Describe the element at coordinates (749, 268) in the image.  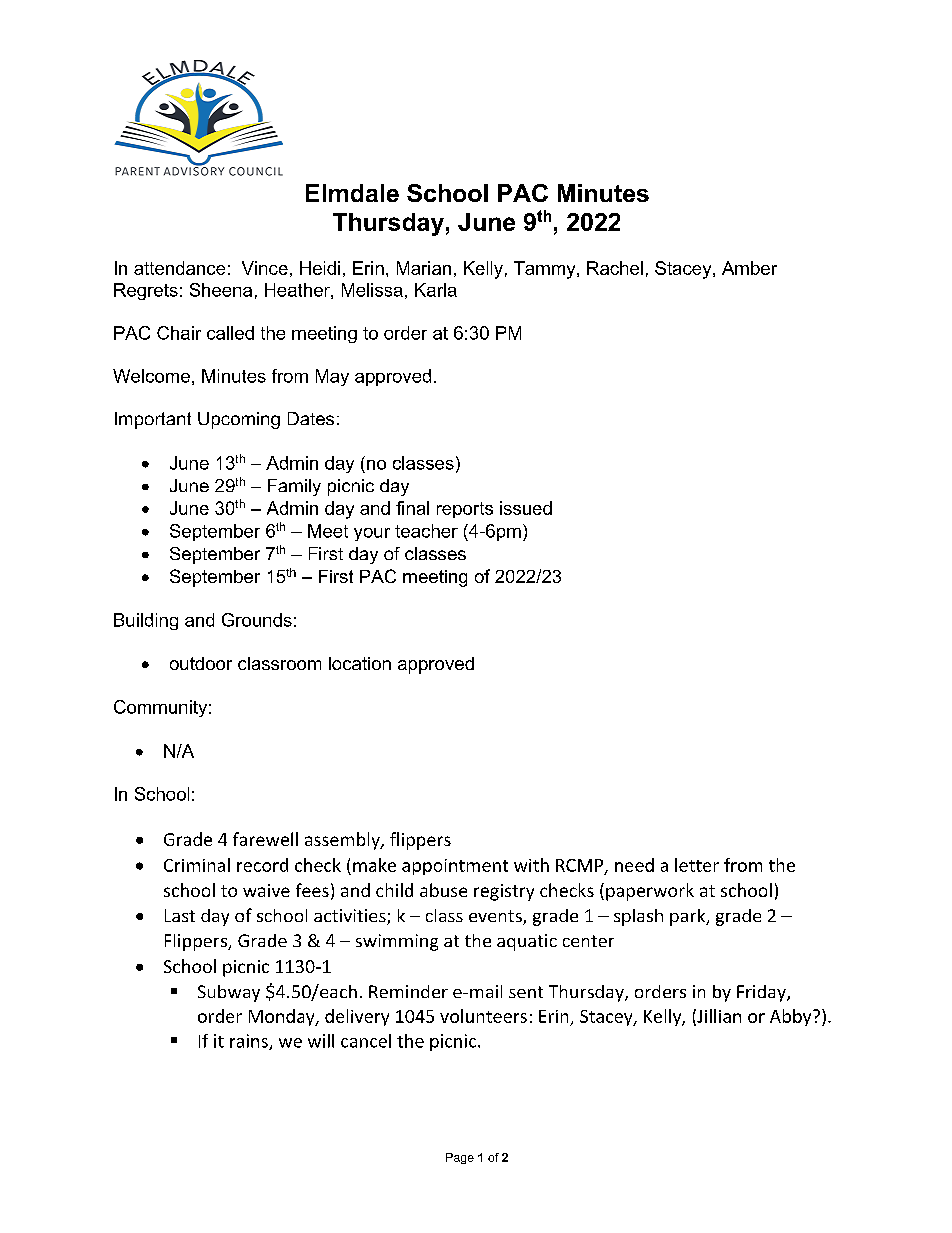
I see `Amber` at that location.
